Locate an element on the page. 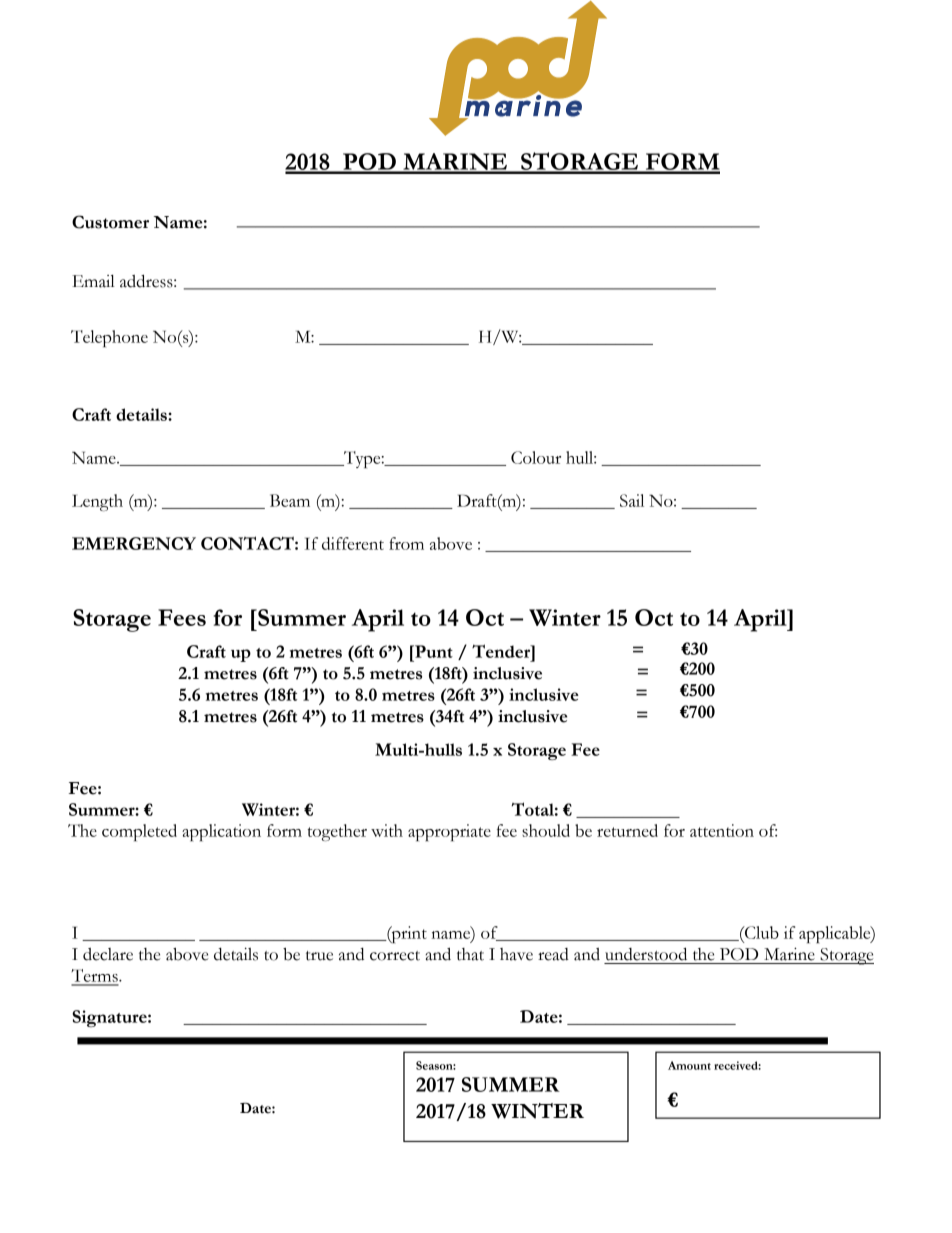 This document has height=1233, width=952. Amount is located at coordinates (689, 1065).
